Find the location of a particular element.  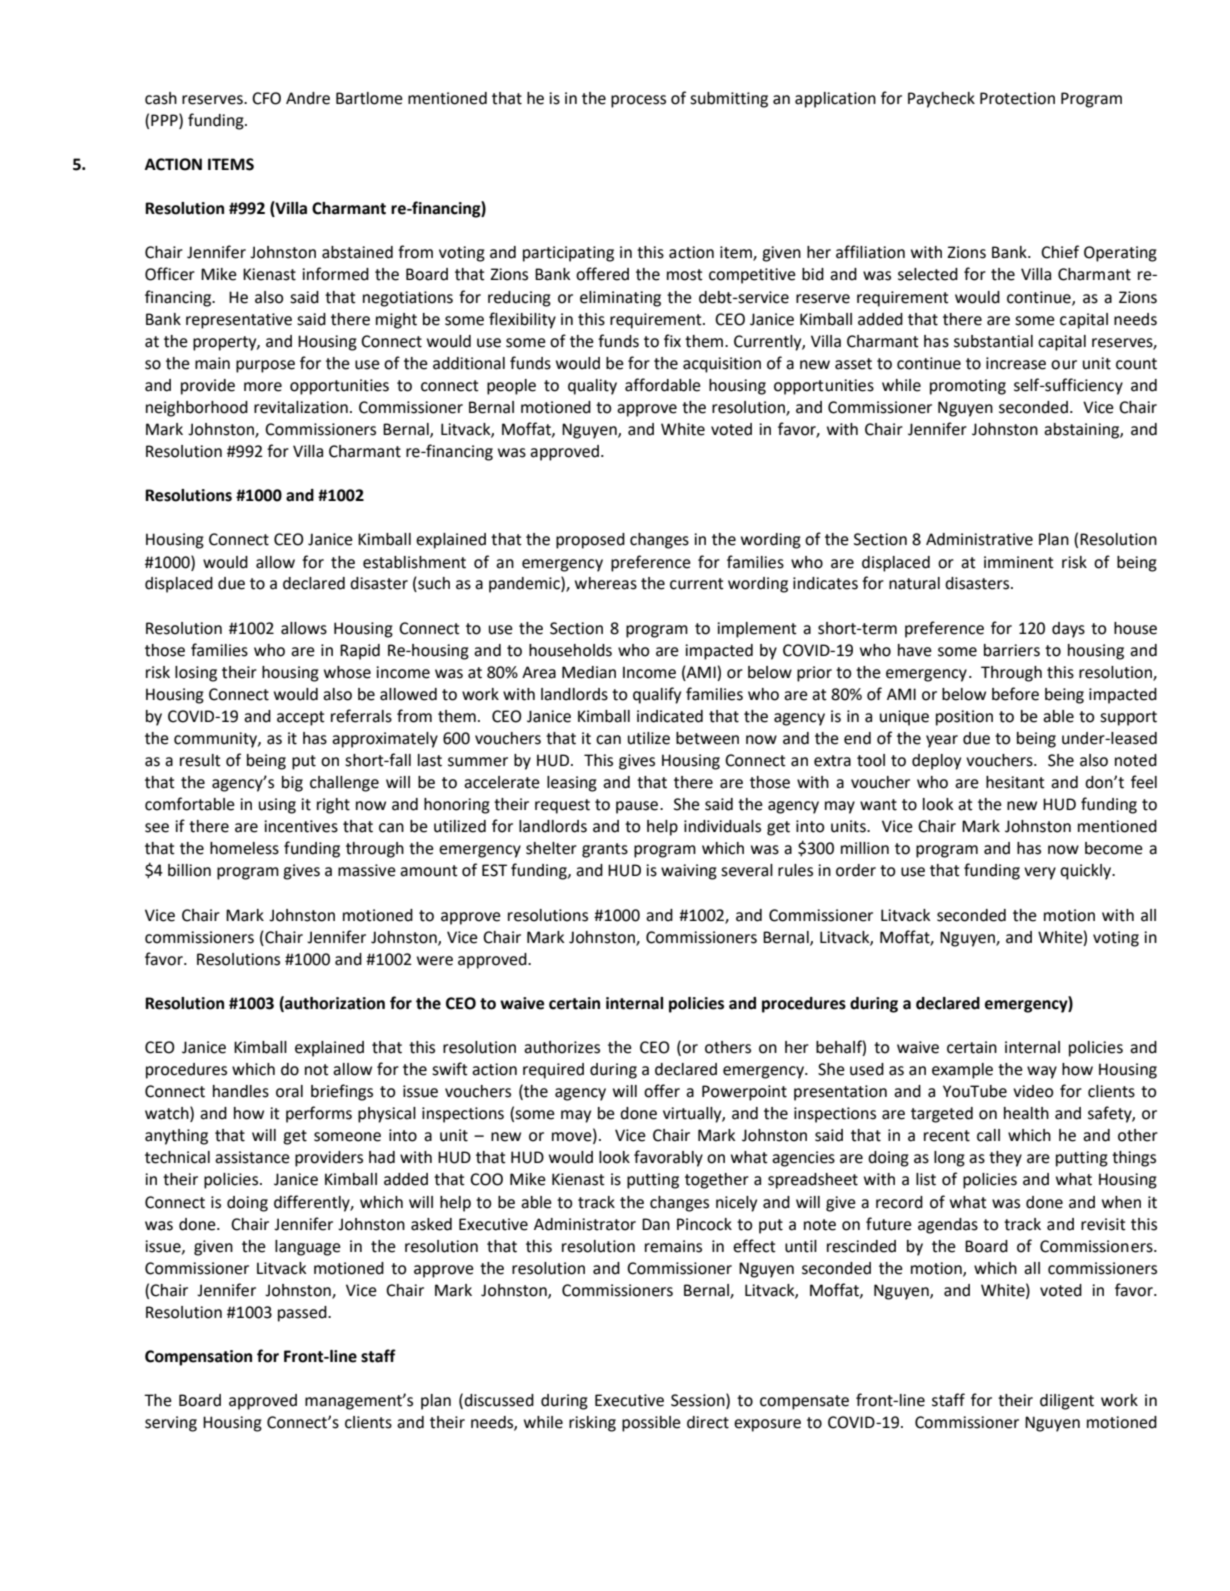

Compensation is located at coordinates (198, 1358).
